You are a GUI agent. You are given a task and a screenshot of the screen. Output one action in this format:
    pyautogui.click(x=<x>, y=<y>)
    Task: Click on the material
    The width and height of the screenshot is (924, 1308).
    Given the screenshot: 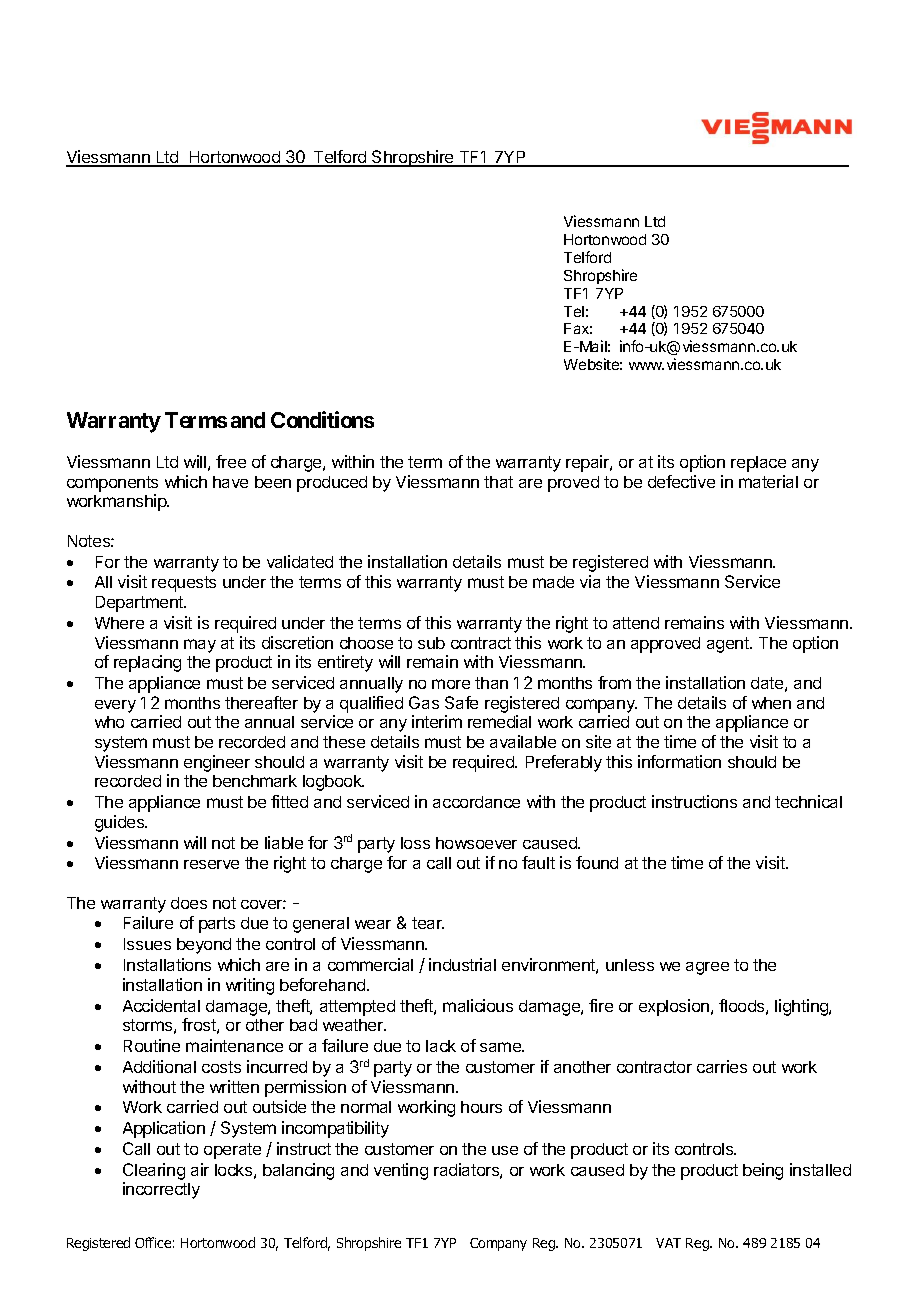 What is the action you would take?
    pyautogui.click(x=768, y=481)
